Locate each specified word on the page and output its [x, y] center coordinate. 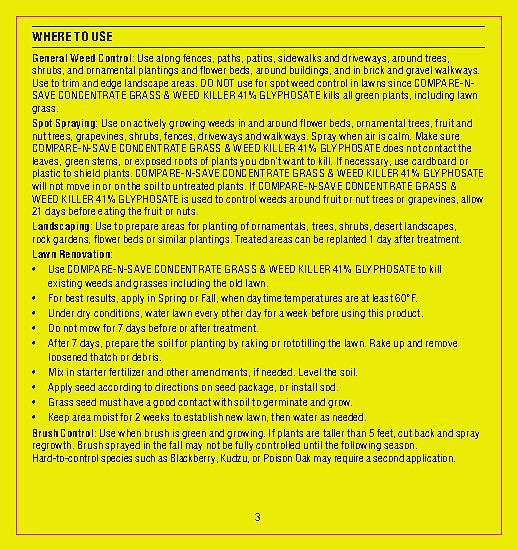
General [50, 58]
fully [244, 446]
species [116, 459]
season [400, 446]
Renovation [86, 254]
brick [374, 70]
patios [261, 59]
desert [388, 226]
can [302, 240]
